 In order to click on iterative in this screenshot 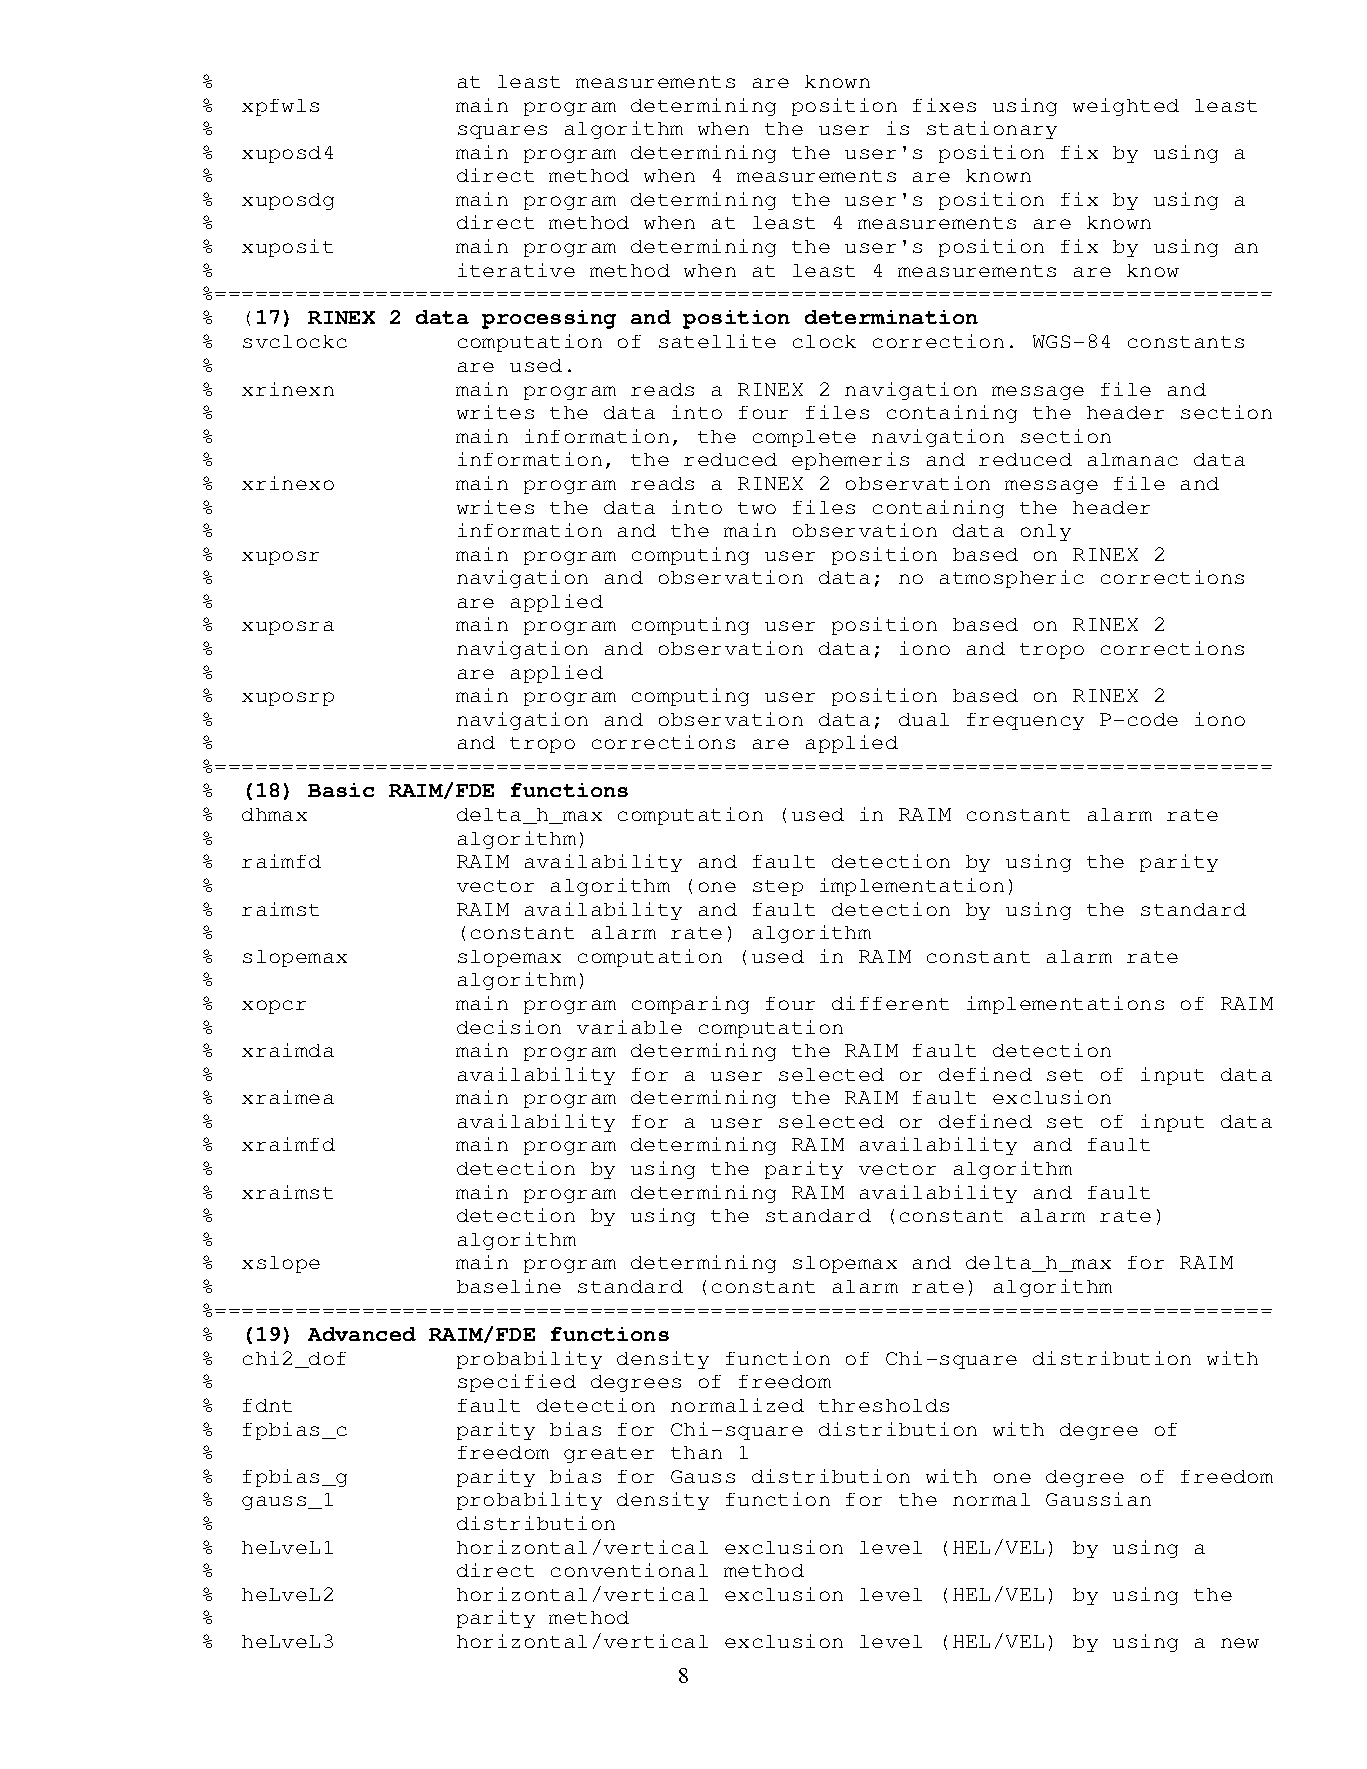, I will do `click(516, 270)`.
